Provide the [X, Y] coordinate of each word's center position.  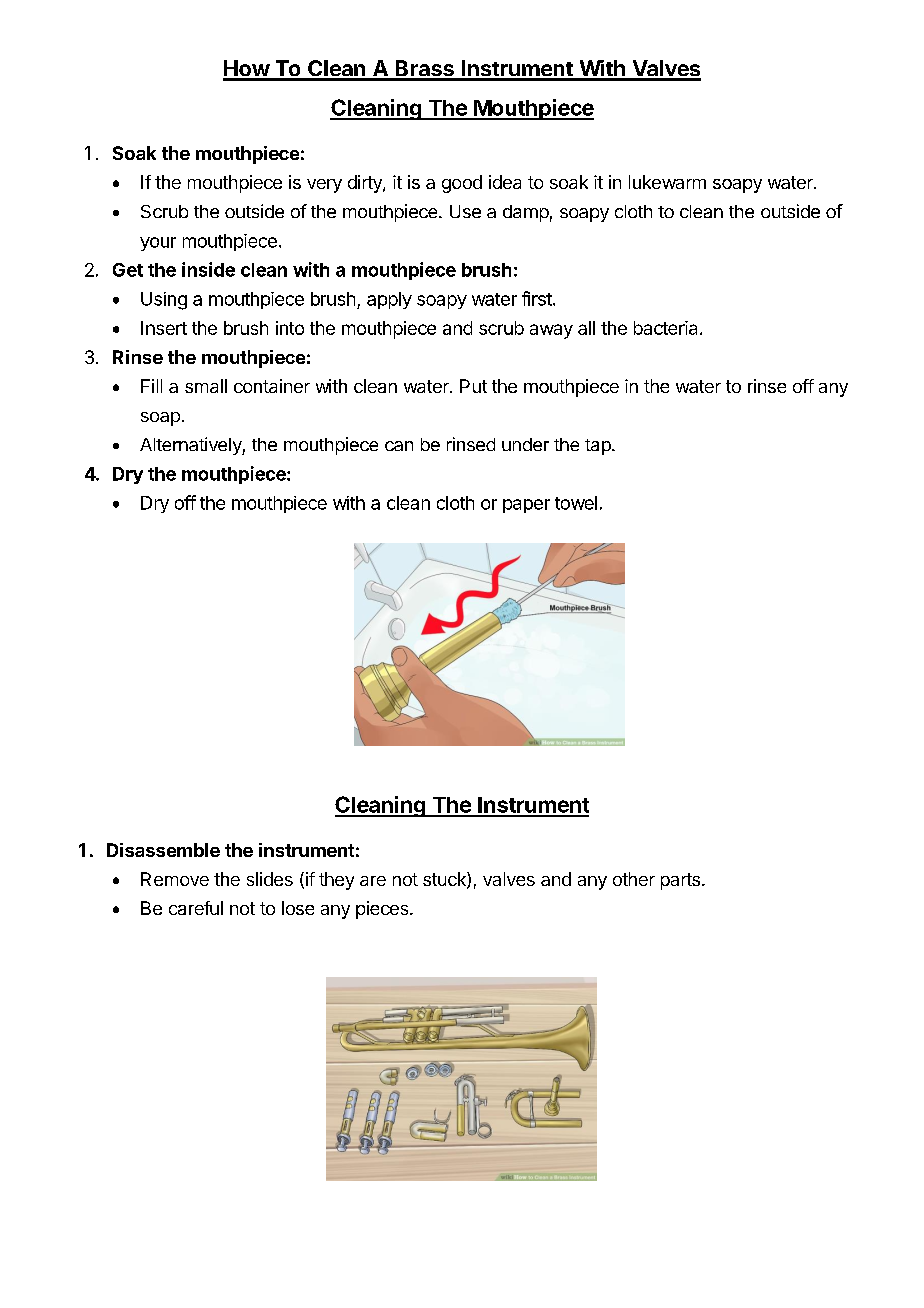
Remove [175, 879]
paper [526, 506]
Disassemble [163, 850]
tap [599, 447]
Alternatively [191, 446]
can [399, 446]
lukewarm [667, 182]
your [158, 244]
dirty [366, 184]
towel [576, 503]
